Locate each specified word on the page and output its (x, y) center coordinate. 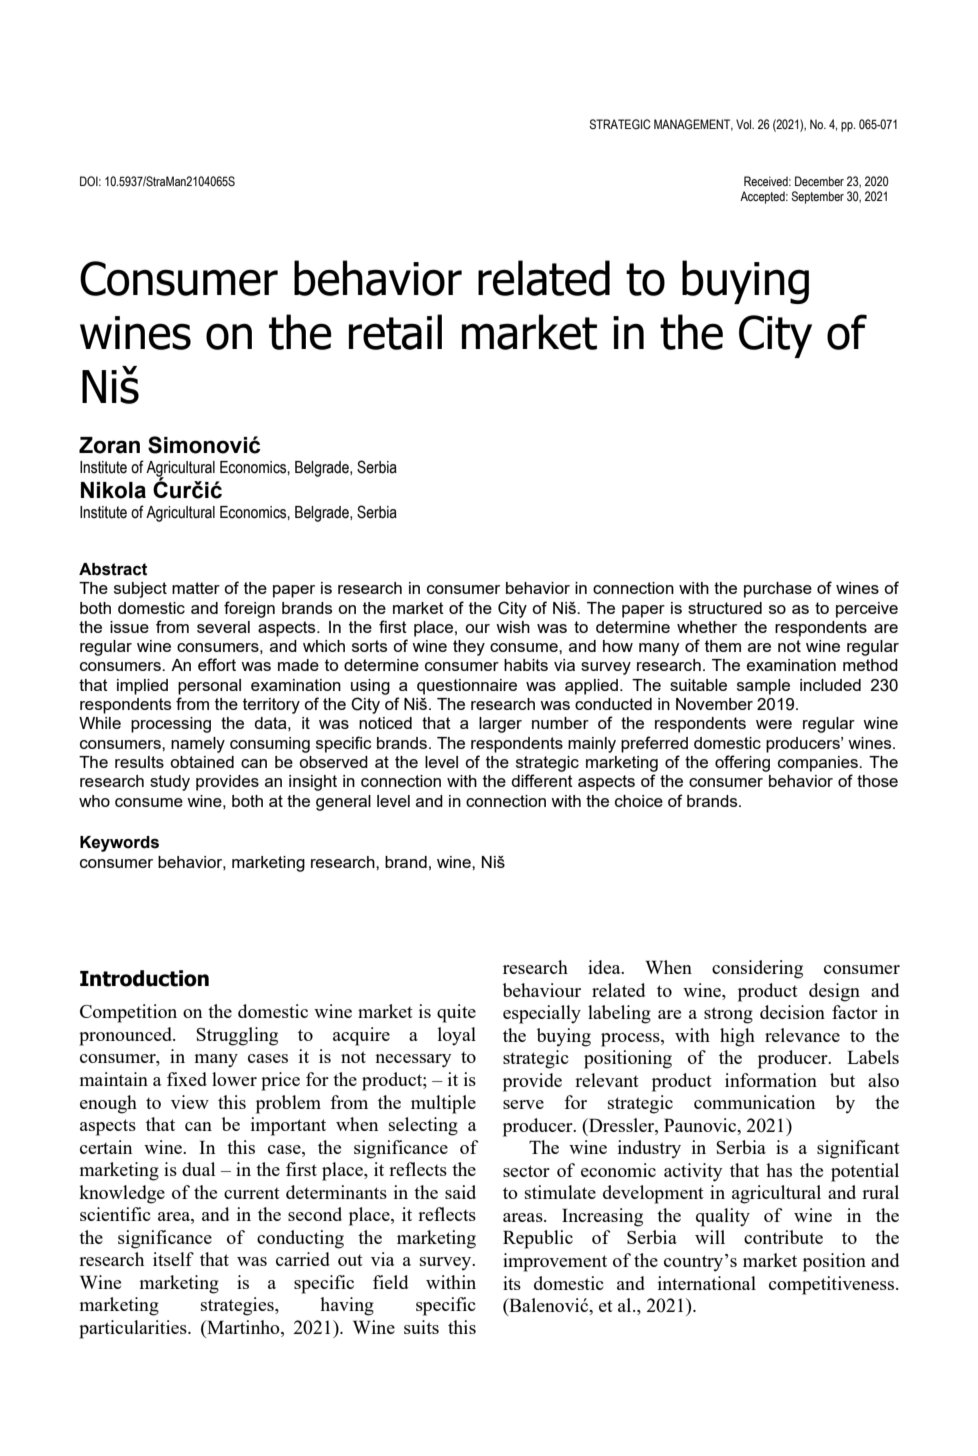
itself (173, 1259)
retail (395, 332)
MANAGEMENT (693, 125)
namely (198, 745)
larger (500, 725)
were (774, 724)
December (819, 181)
